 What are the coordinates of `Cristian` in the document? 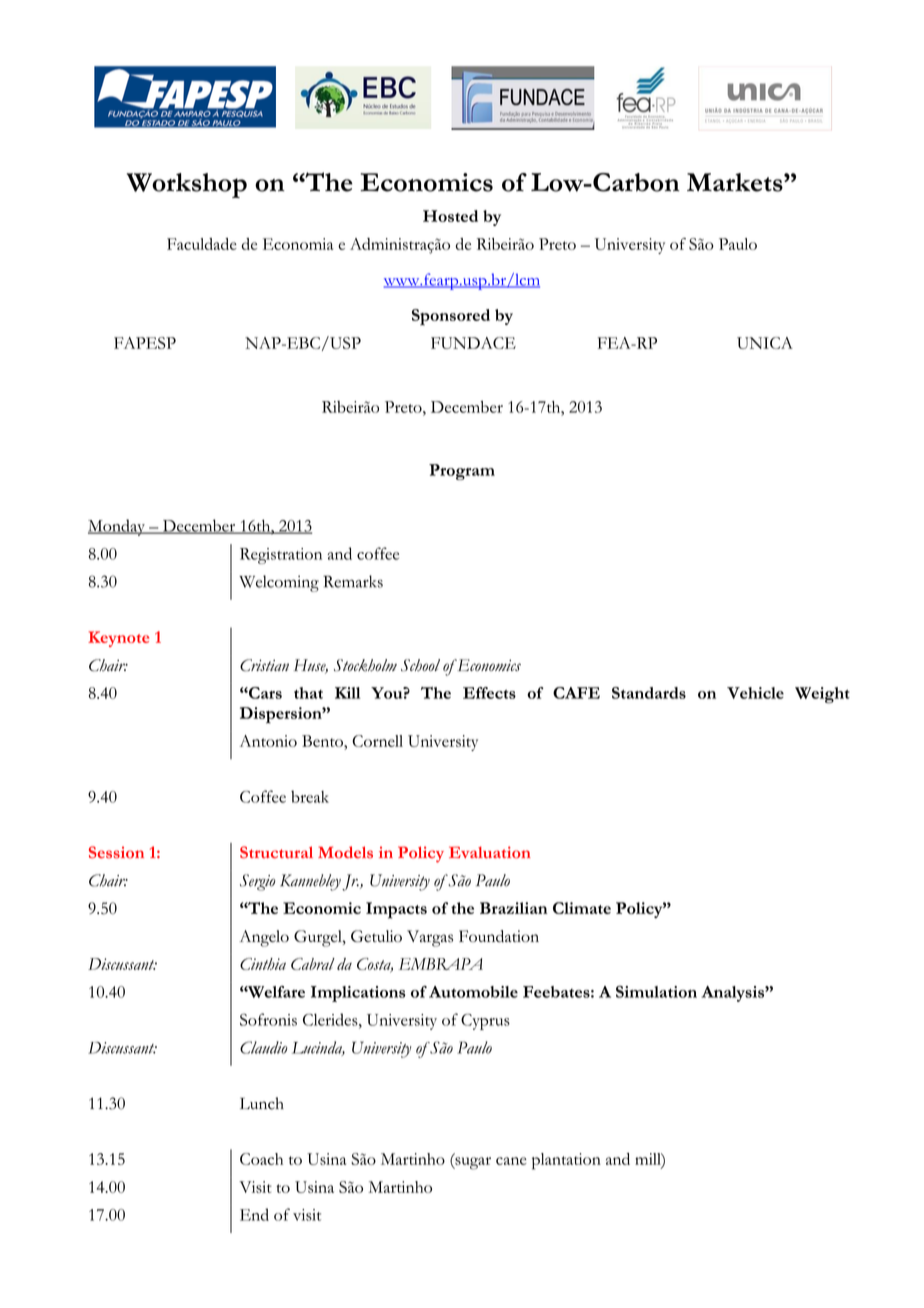 It's located at (264, 665).
